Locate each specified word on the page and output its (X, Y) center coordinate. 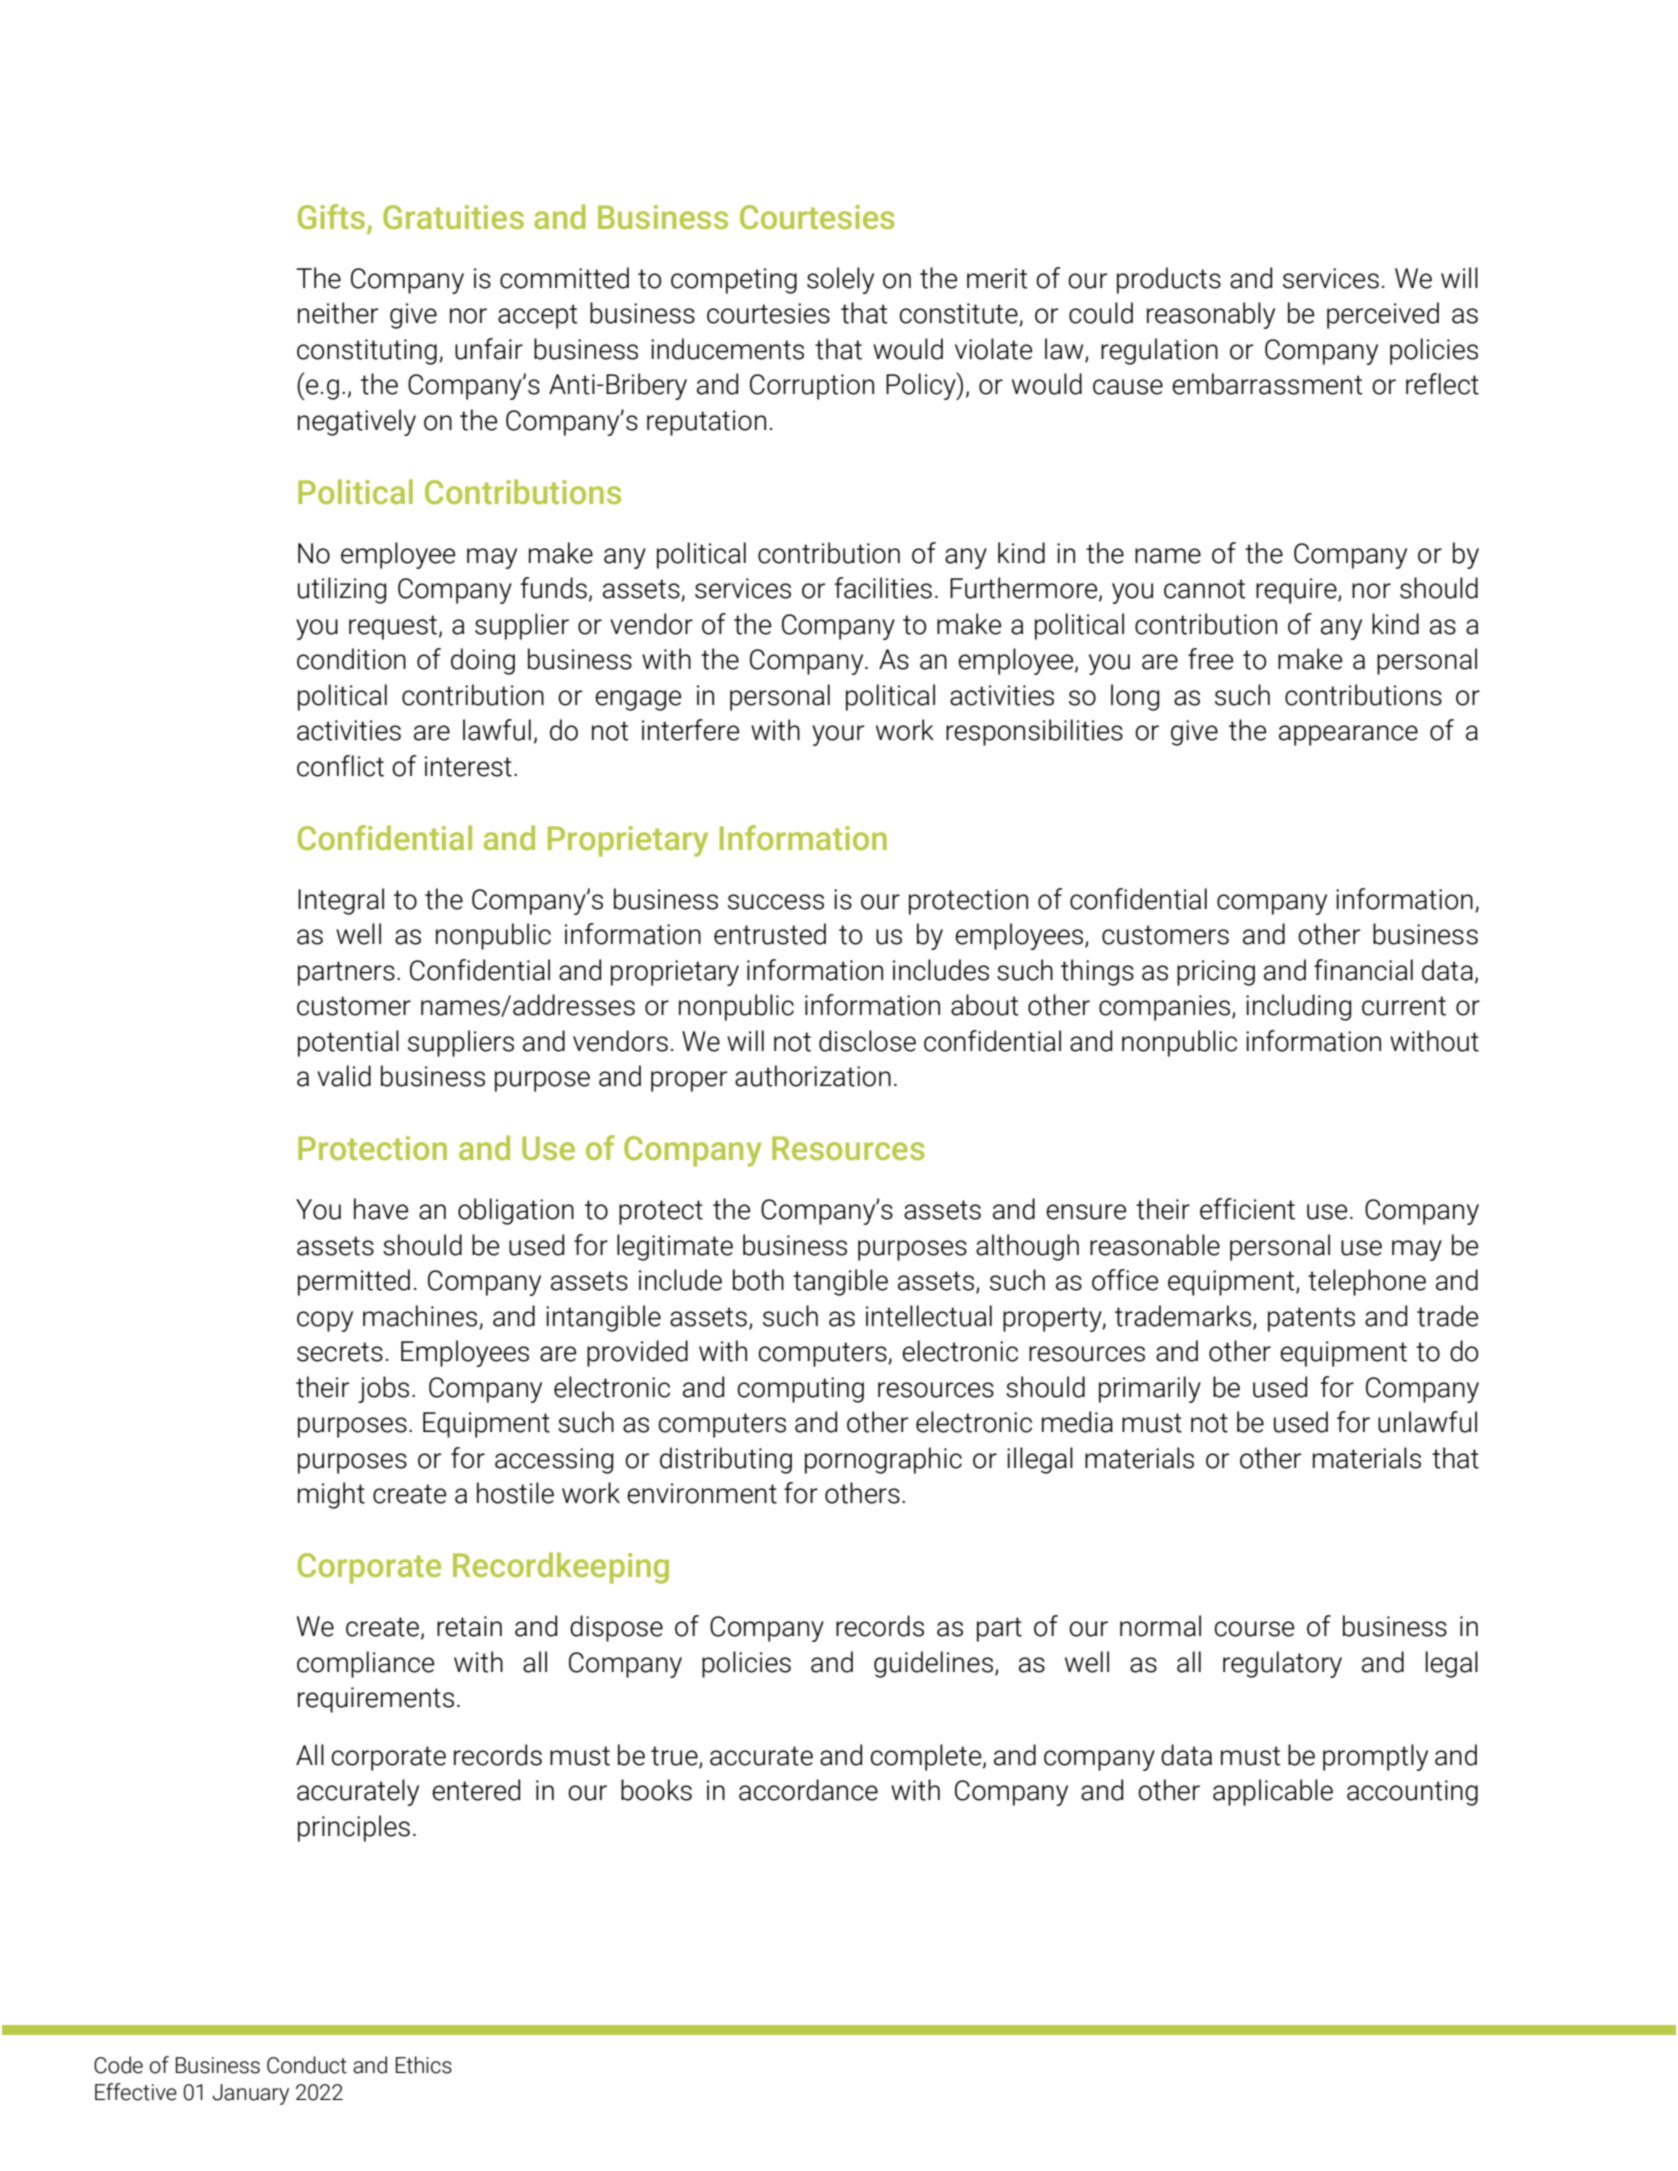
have (381, 1209)
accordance (808, 1790)
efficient (1247, 1209)
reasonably (1211, 315)
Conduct (307, 2065)
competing (734, 281)
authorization (813, 1076)
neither (338, 313)
